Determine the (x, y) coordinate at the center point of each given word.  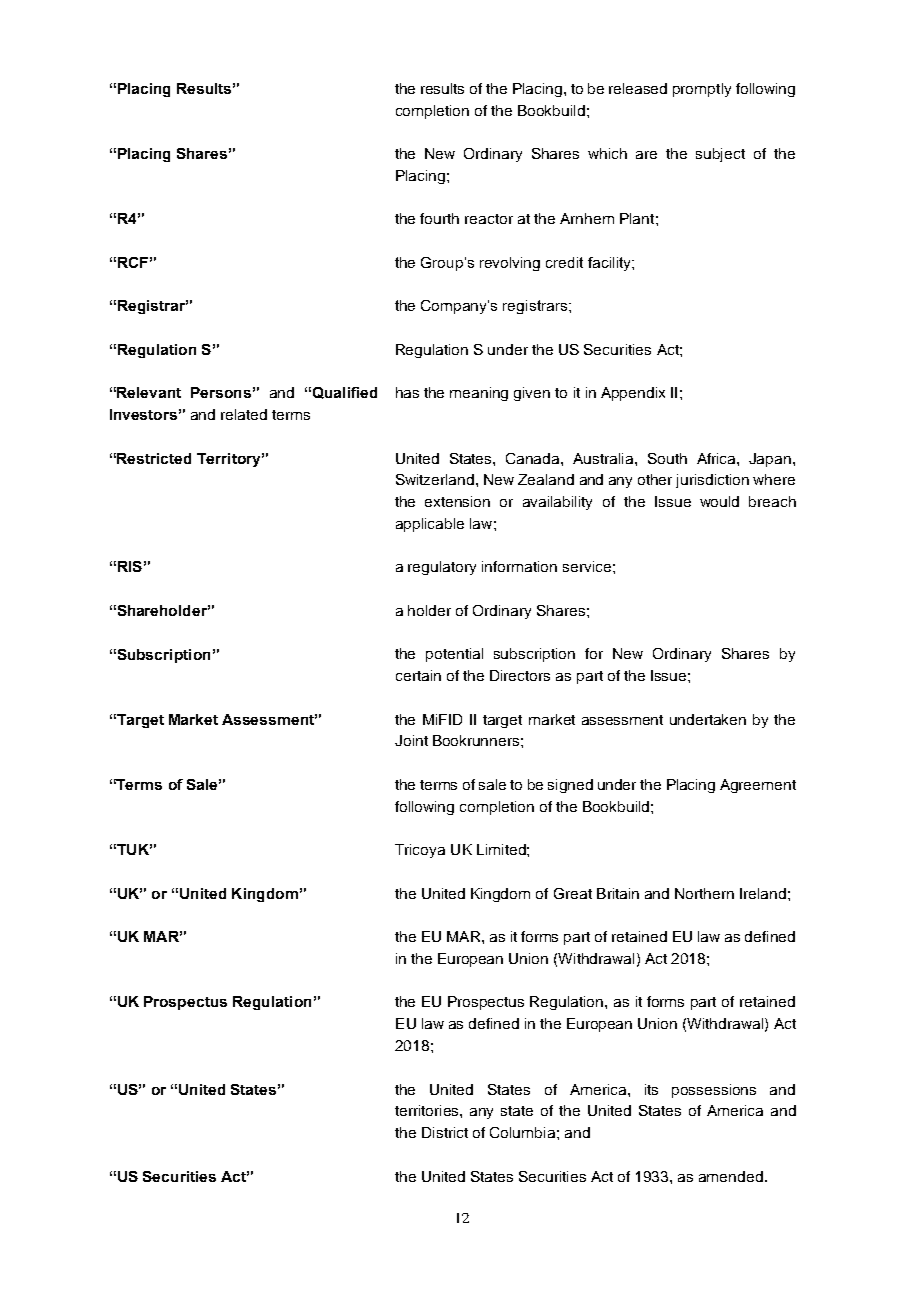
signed (570, 786)
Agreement (758, 786)
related (244, 414)
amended (731, 1176)
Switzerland (436, 479)
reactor (489, 219)
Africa (717, 458)
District (445, 1132)
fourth (439, 218)
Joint (411, 740)
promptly (702, 90)
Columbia (522, 1132)
